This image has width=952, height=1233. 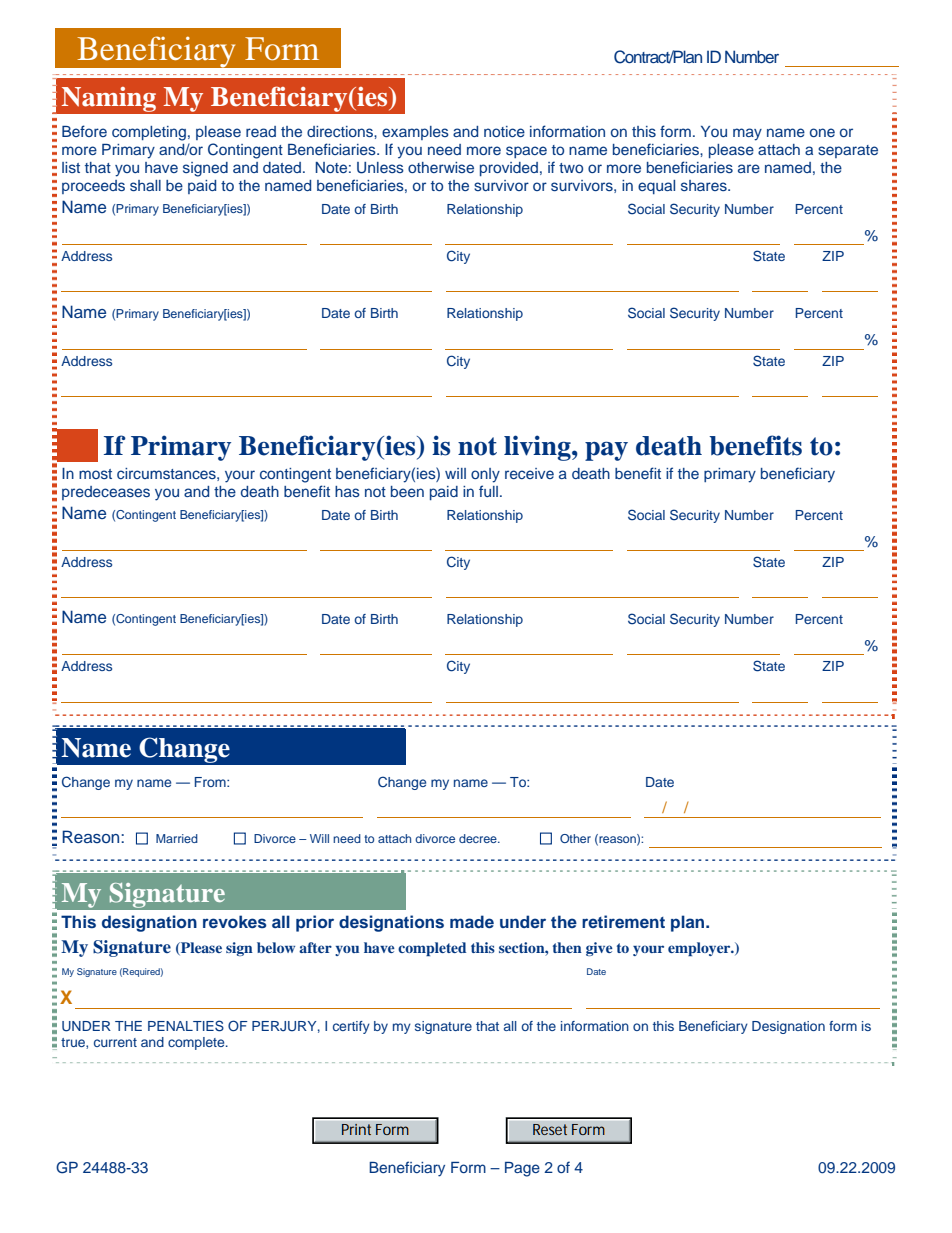 I want to click on provided, so click(x=509, y=169).
